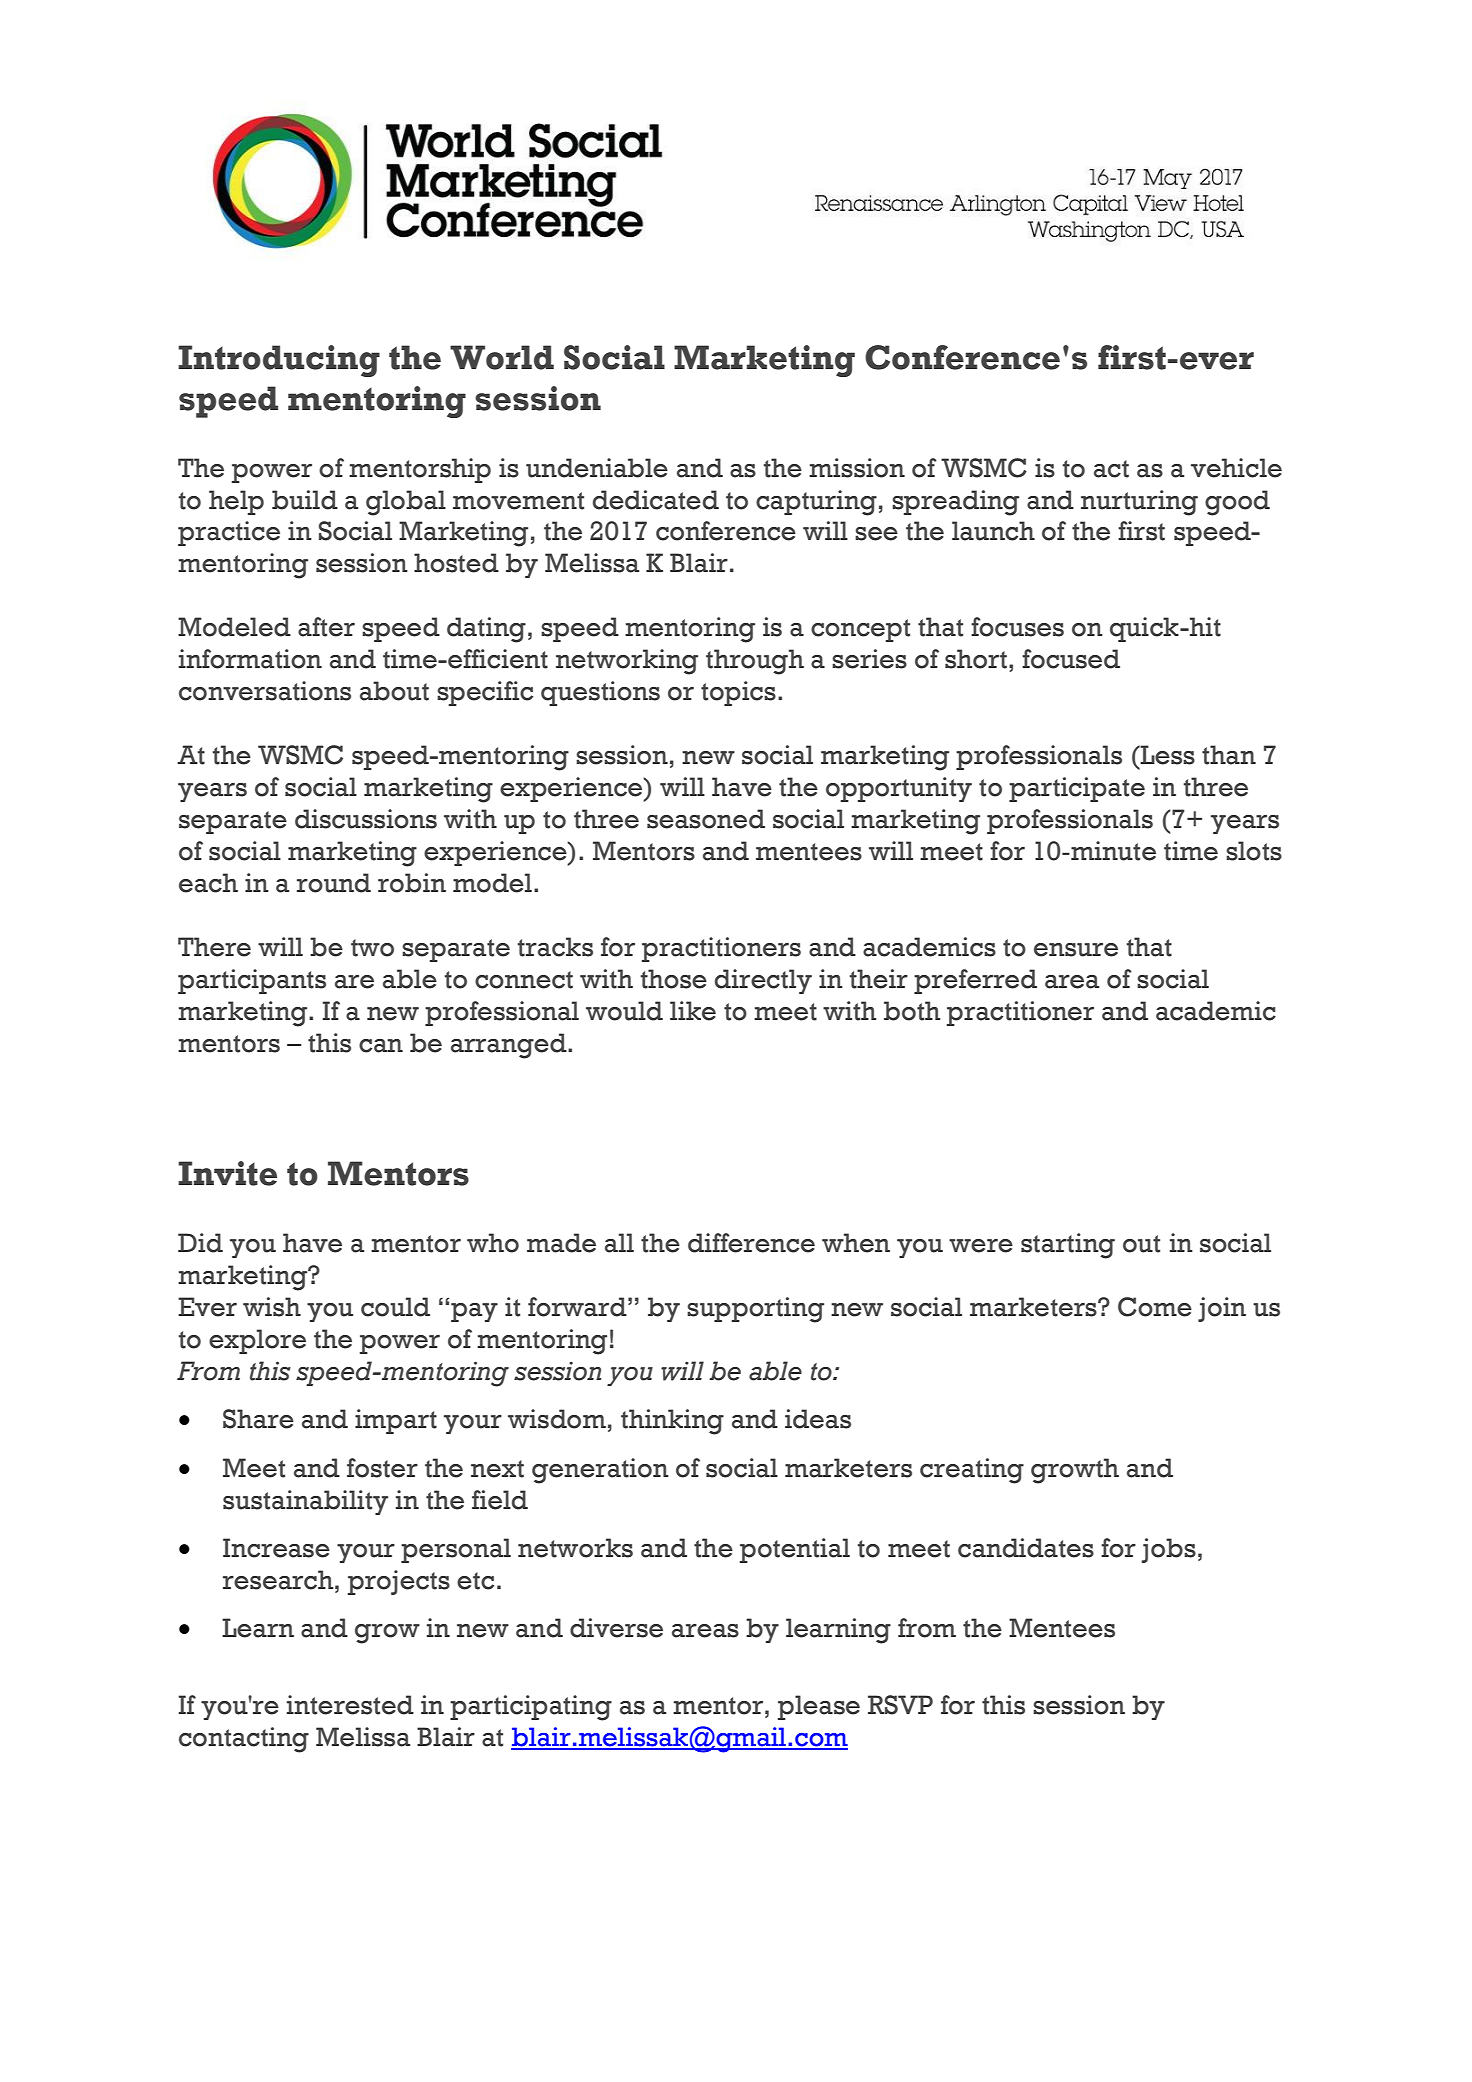 The image size is (1472, 2082). Describe the element at coordinates (1168, 1550) in the screenshot. I see `jobs` at that location.
